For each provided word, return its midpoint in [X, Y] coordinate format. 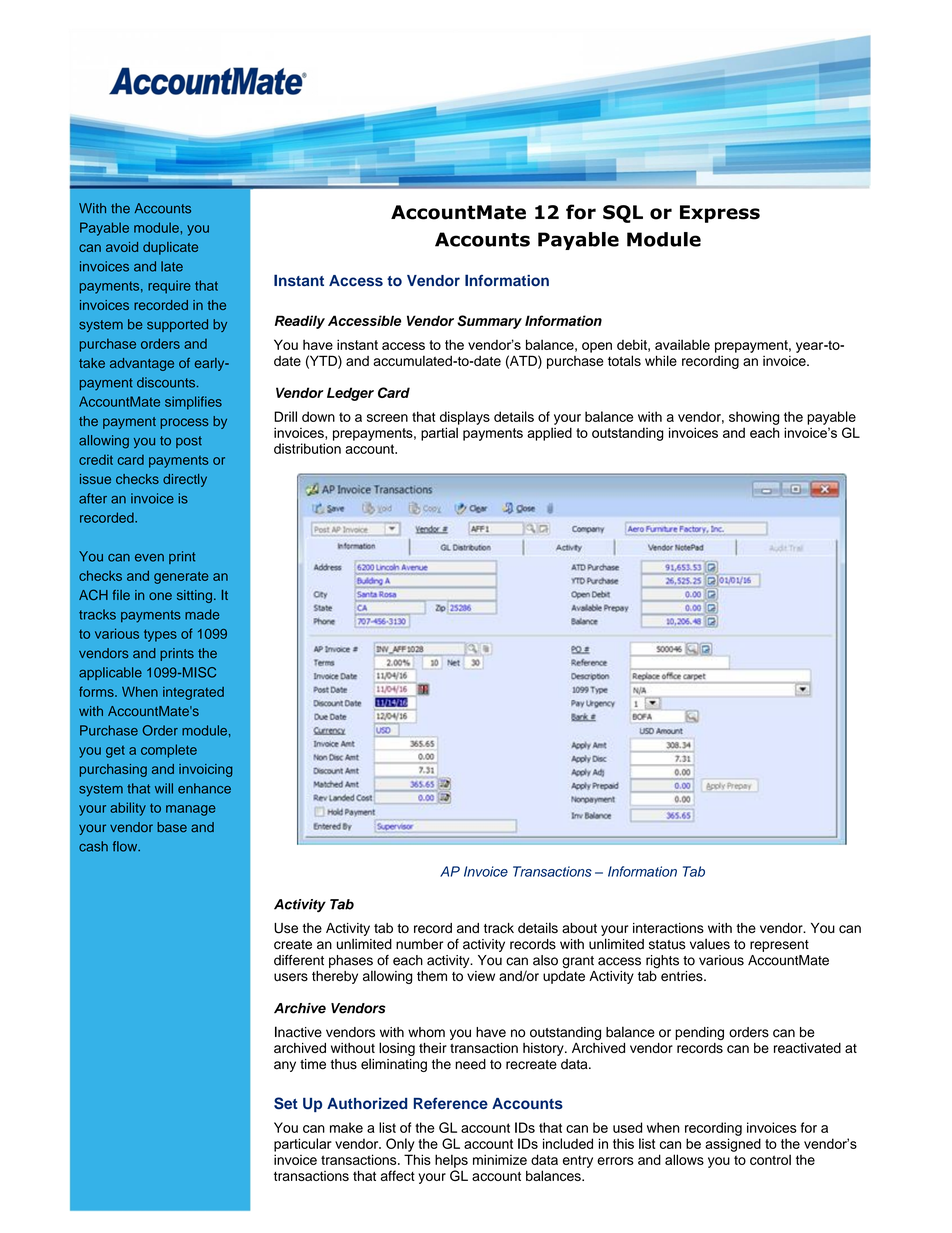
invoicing [206, 770]
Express [720, 214]
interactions [668, 928]
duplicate [170, 248]
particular [303, 1145]
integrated [193, 693]
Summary [489, 322]
